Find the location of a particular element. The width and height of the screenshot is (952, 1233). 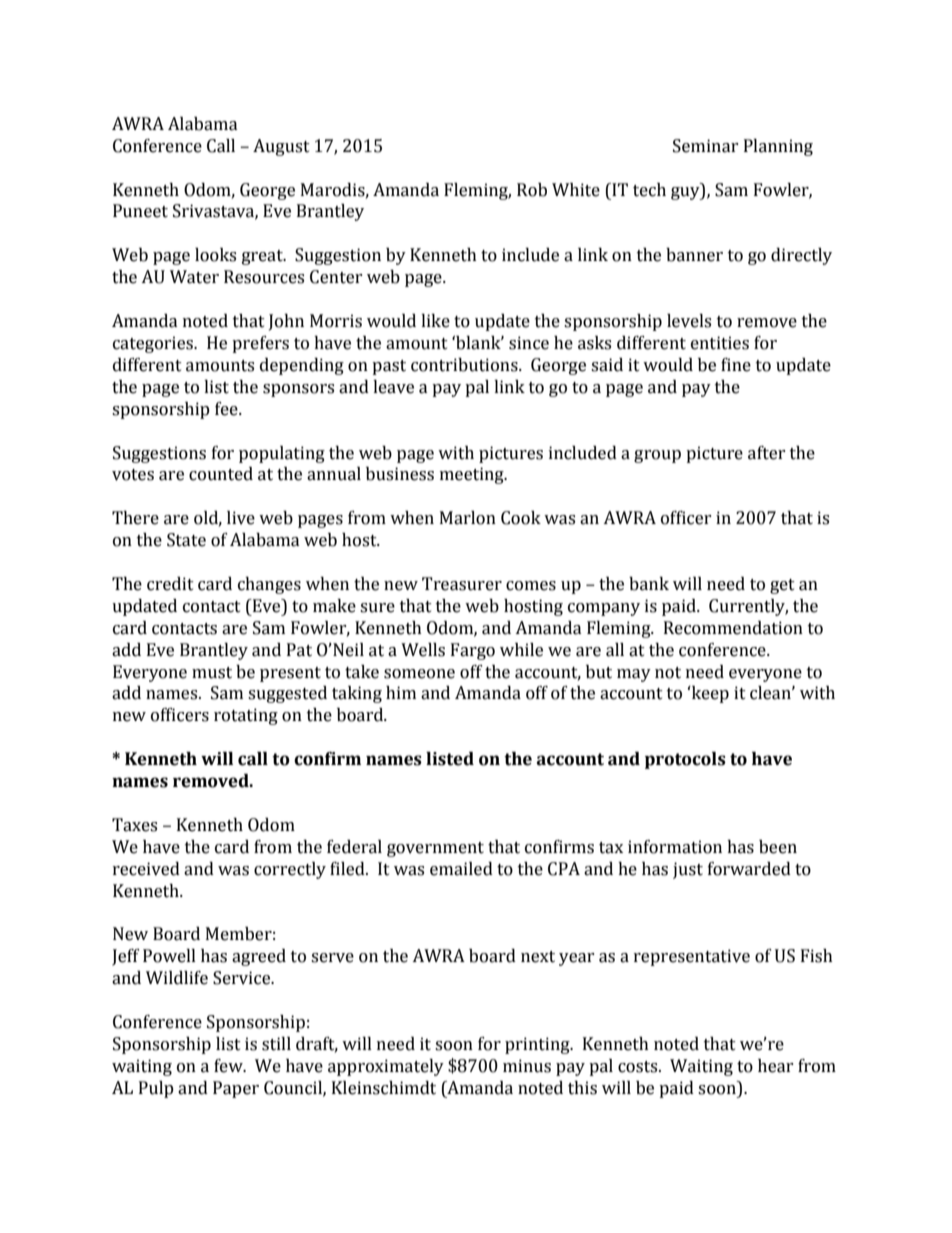

been is located at coordinates (778, 847).
